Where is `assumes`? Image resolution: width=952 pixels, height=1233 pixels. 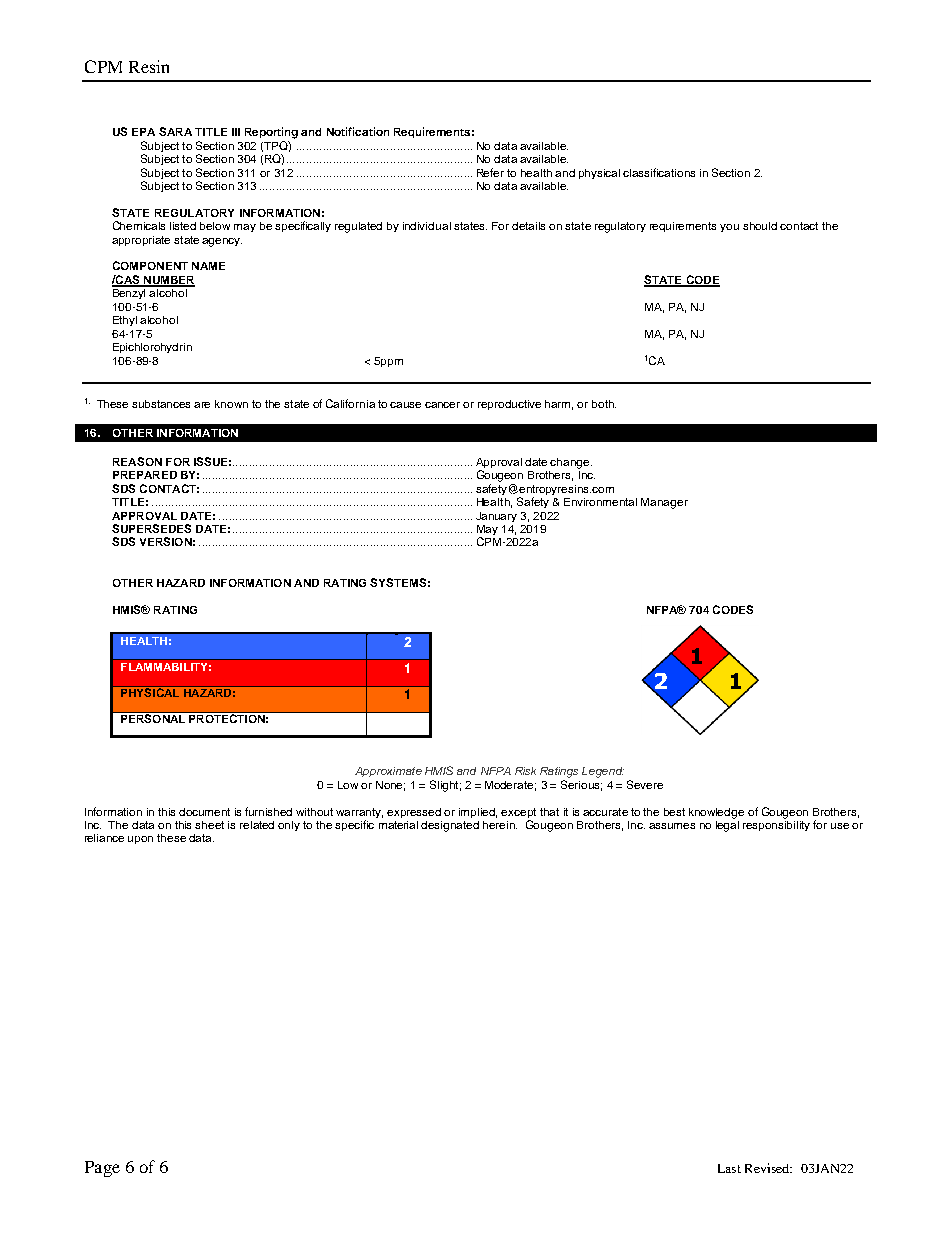 assumes is located at coordinates (672, 826).
